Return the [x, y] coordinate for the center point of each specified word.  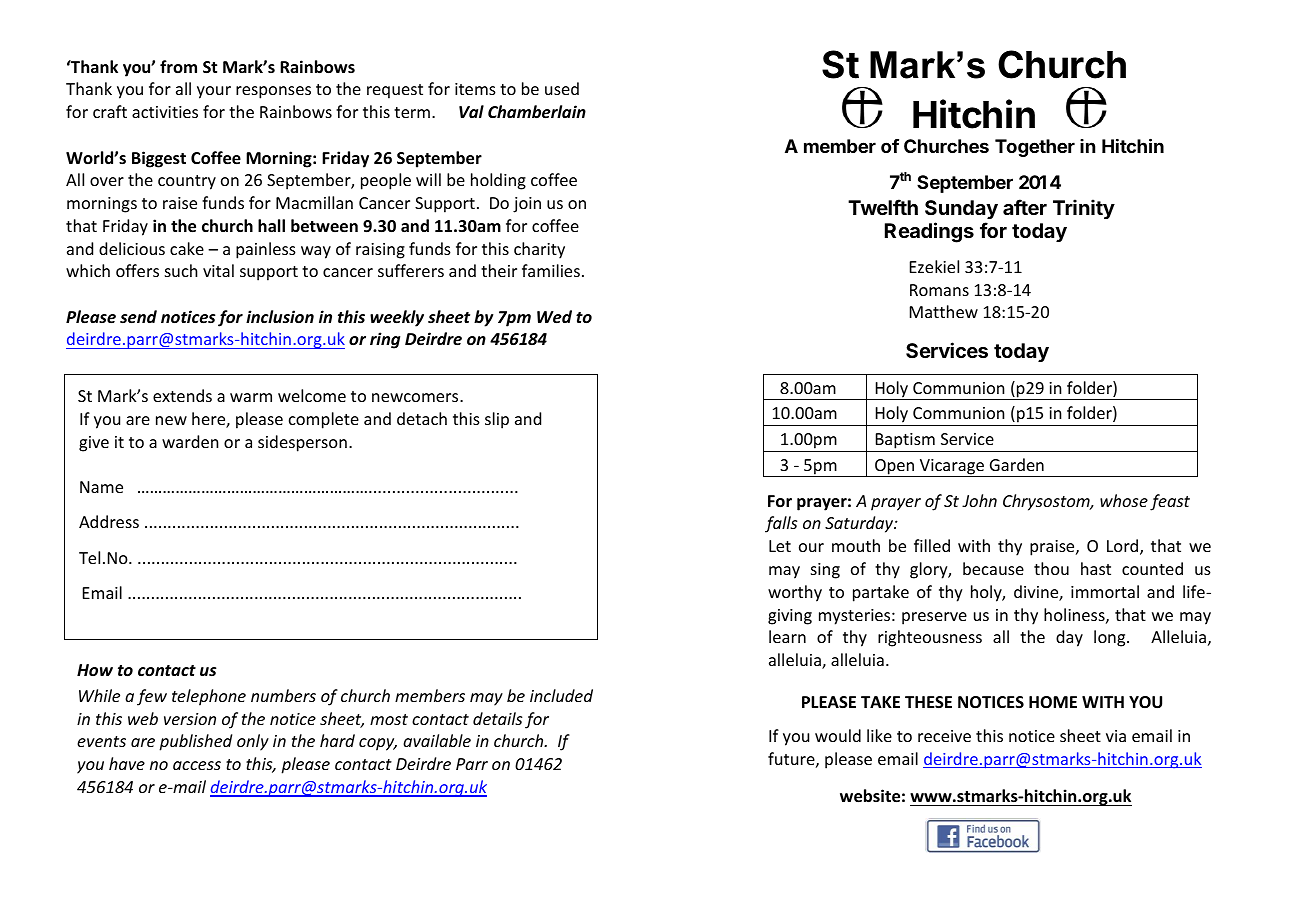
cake [187, 248]
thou [1051, 568]
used [562, 88]
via [1116, 736]
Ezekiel [934, 266]
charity [539, 250]
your [214, 92]
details [497, 718]
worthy [795, 593]
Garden [1017, 464]
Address [109, 521]
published [195, 742]
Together [1035, 148]
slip [497, 420]
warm [251, 397]
